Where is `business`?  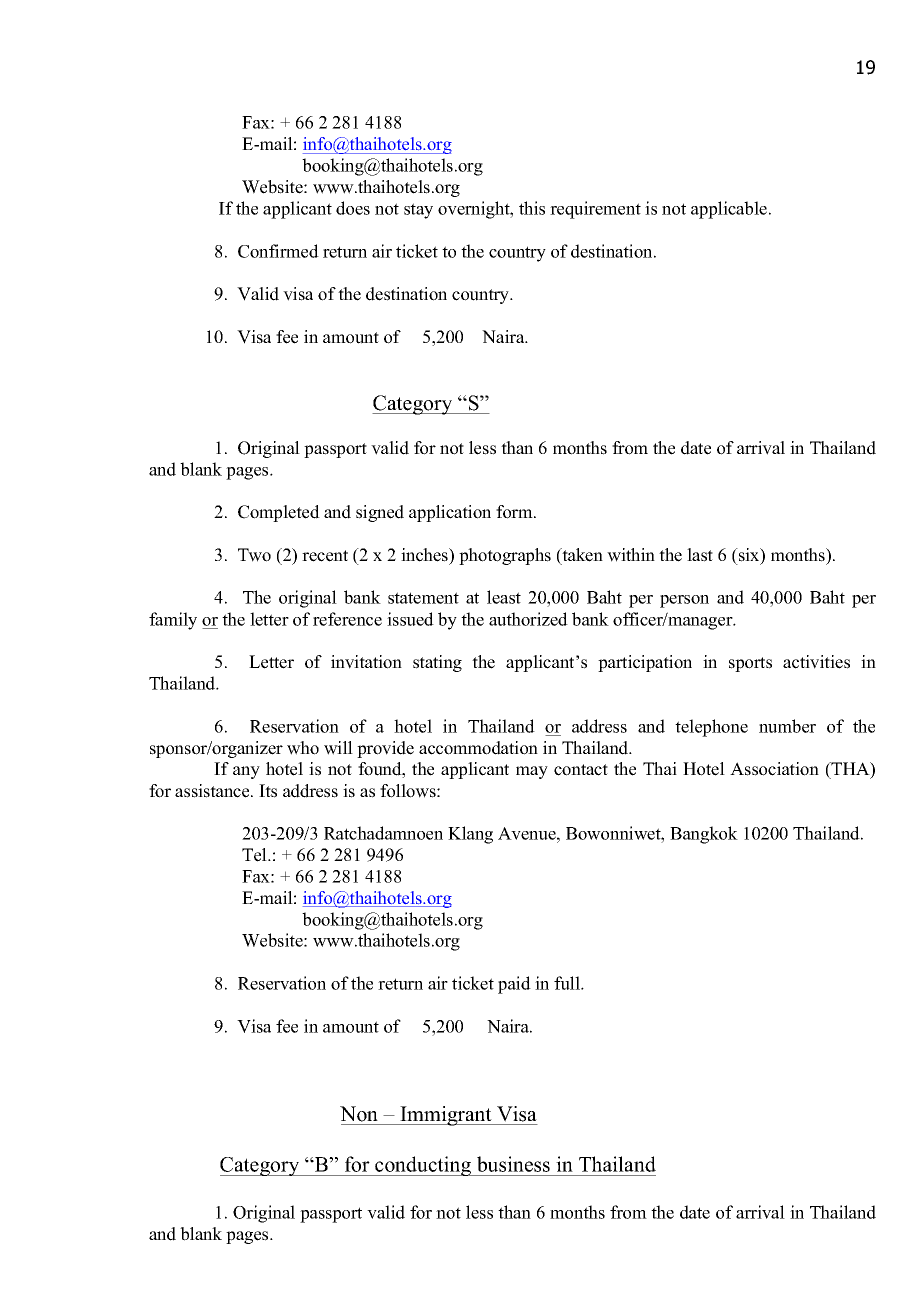
business is located at coordinates (513, 1164).
